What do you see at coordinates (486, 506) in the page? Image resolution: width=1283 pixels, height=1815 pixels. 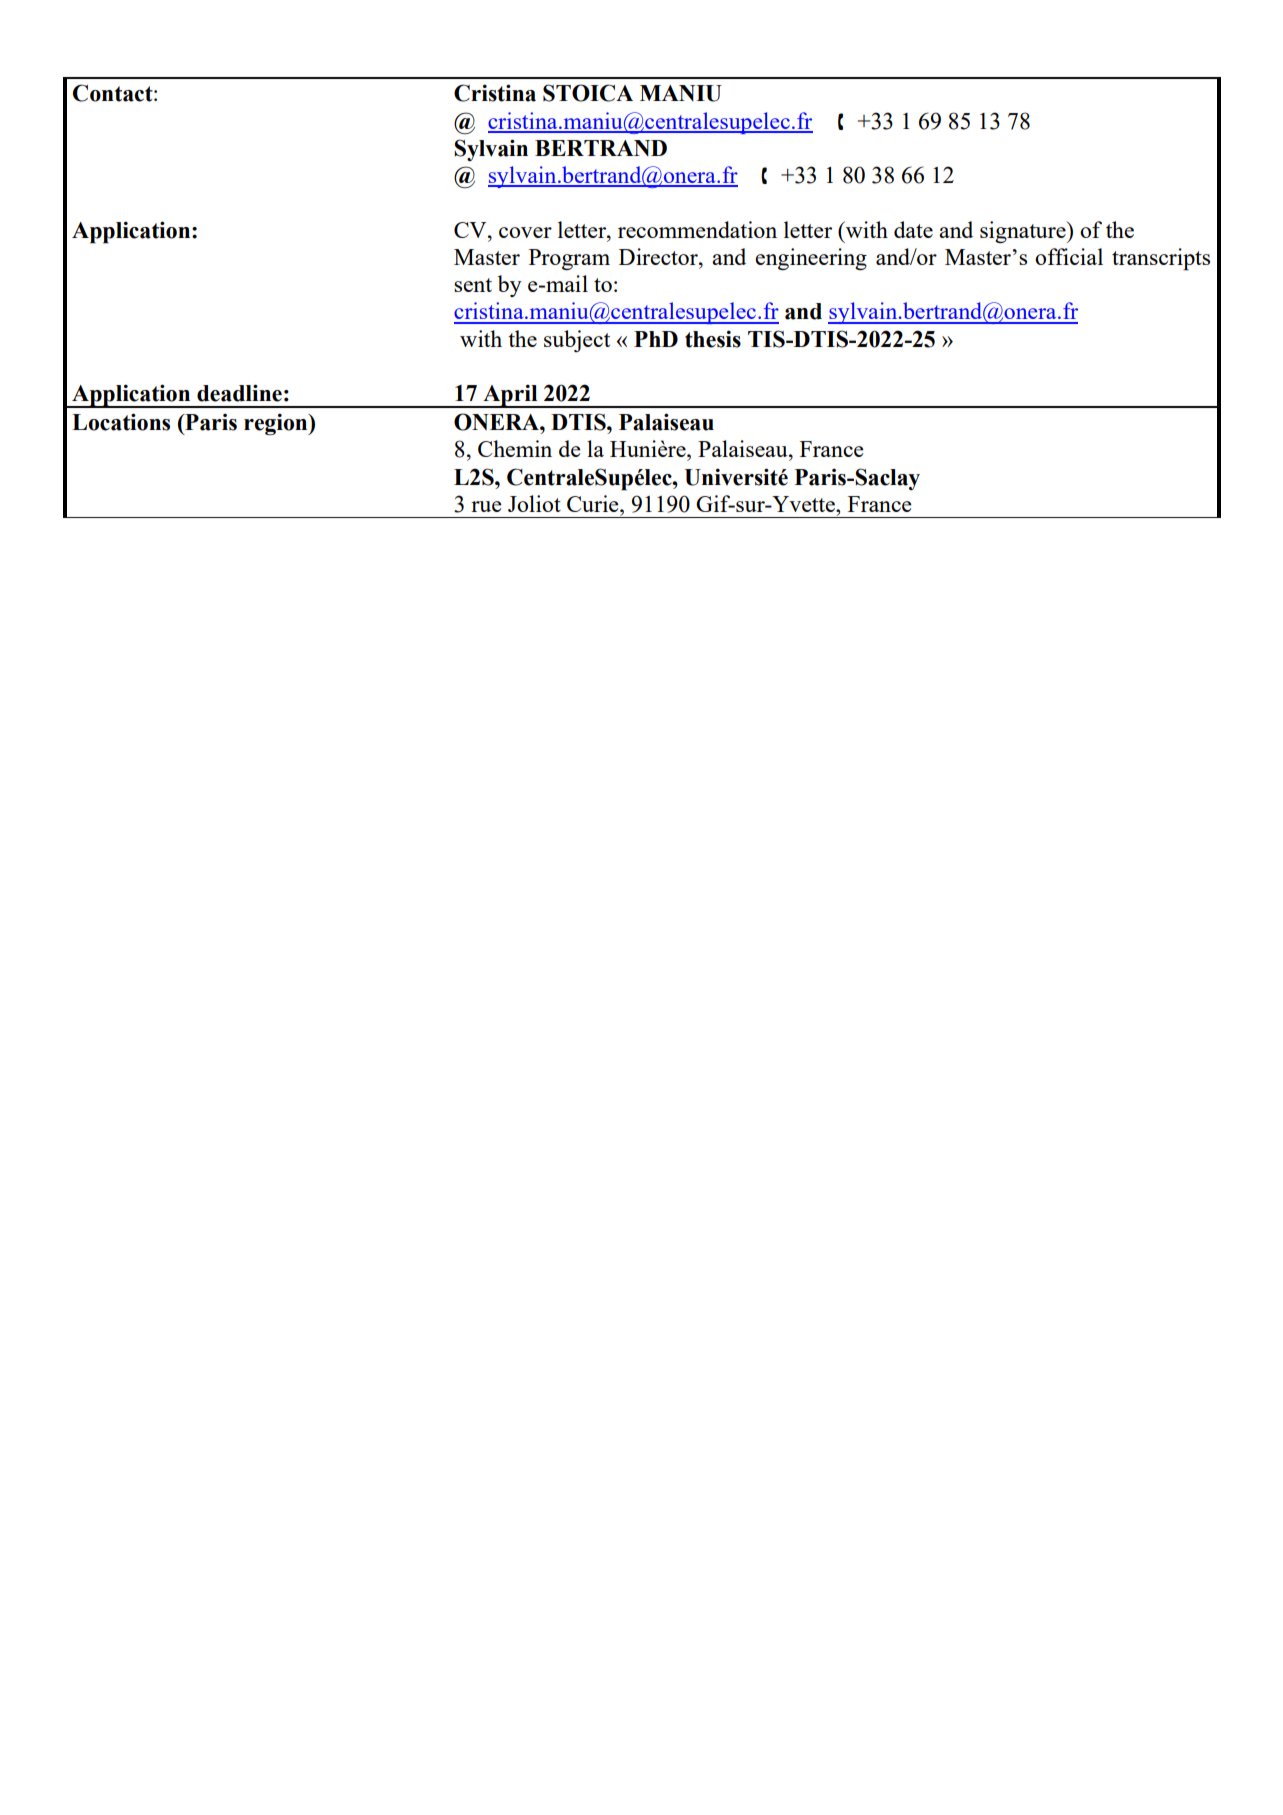 I see `rue` at bounding box center [486, 506].
